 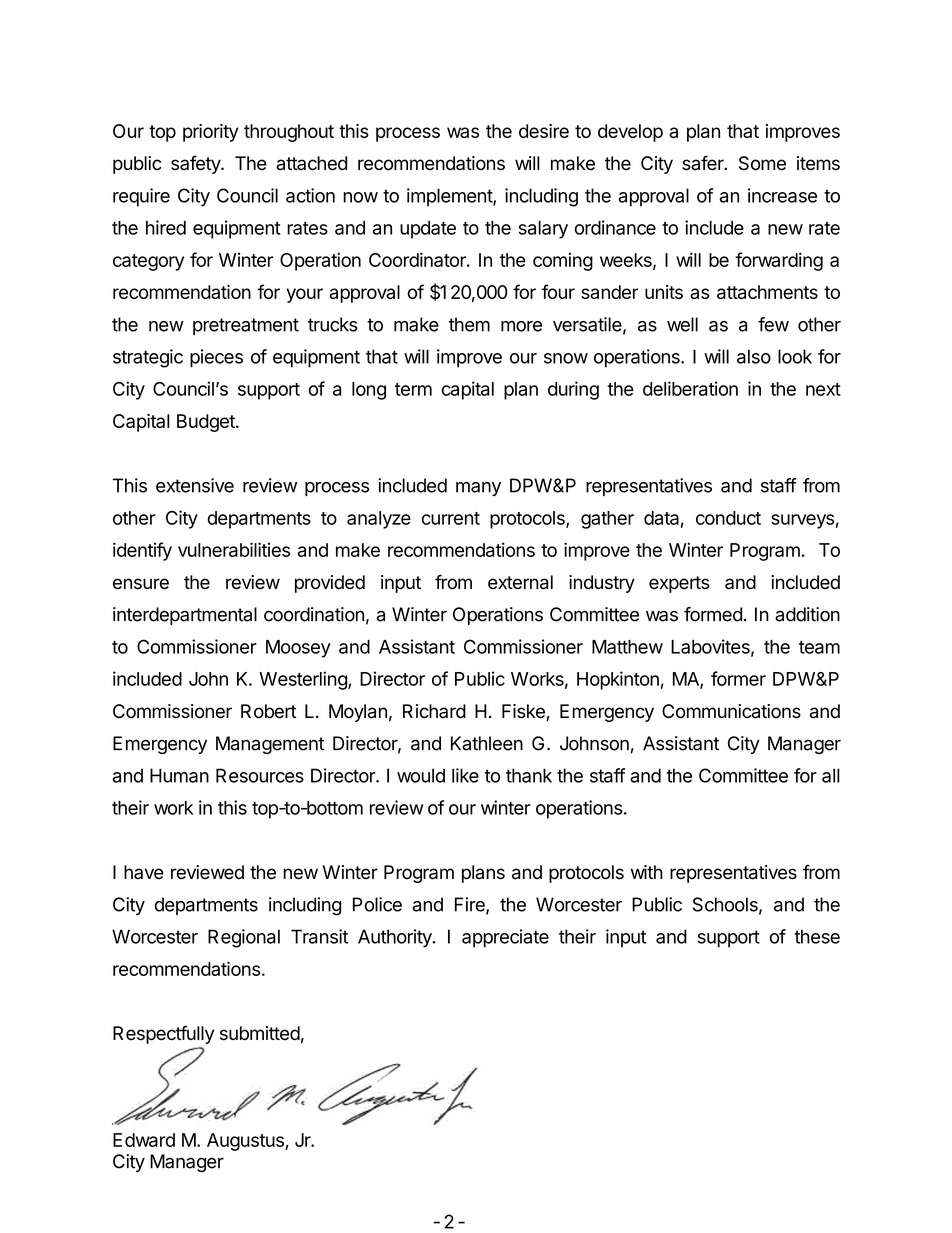 I want to click on Some, so click(x=762, y=163).
